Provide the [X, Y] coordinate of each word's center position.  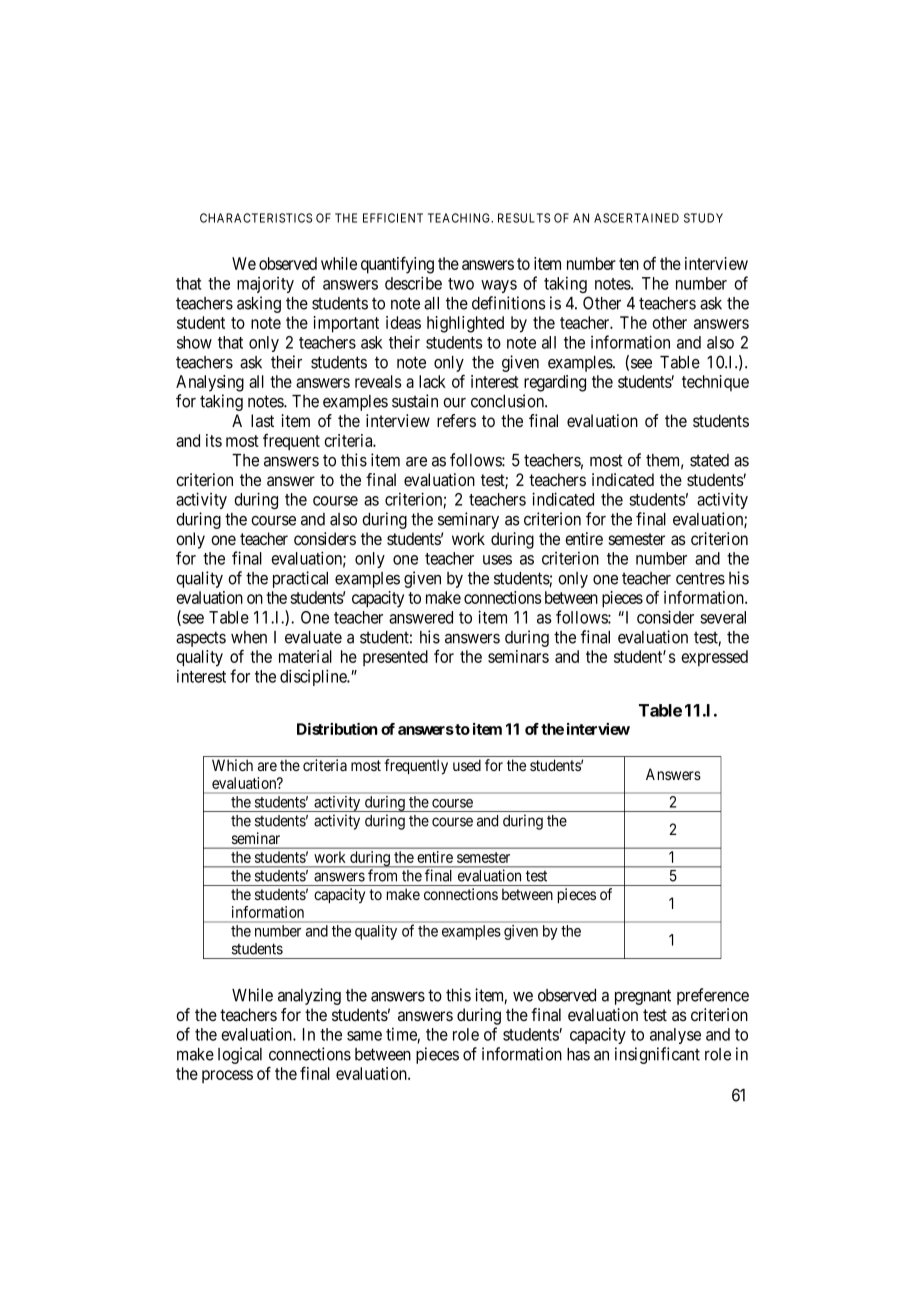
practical [300, 579]
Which [232, 765]
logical [240, 1055]
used [467, 765]
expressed [714, 658]
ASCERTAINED [636, 218]
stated [709, 460]
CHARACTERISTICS [256, 218]
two [461, 284]
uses [497, 560]
